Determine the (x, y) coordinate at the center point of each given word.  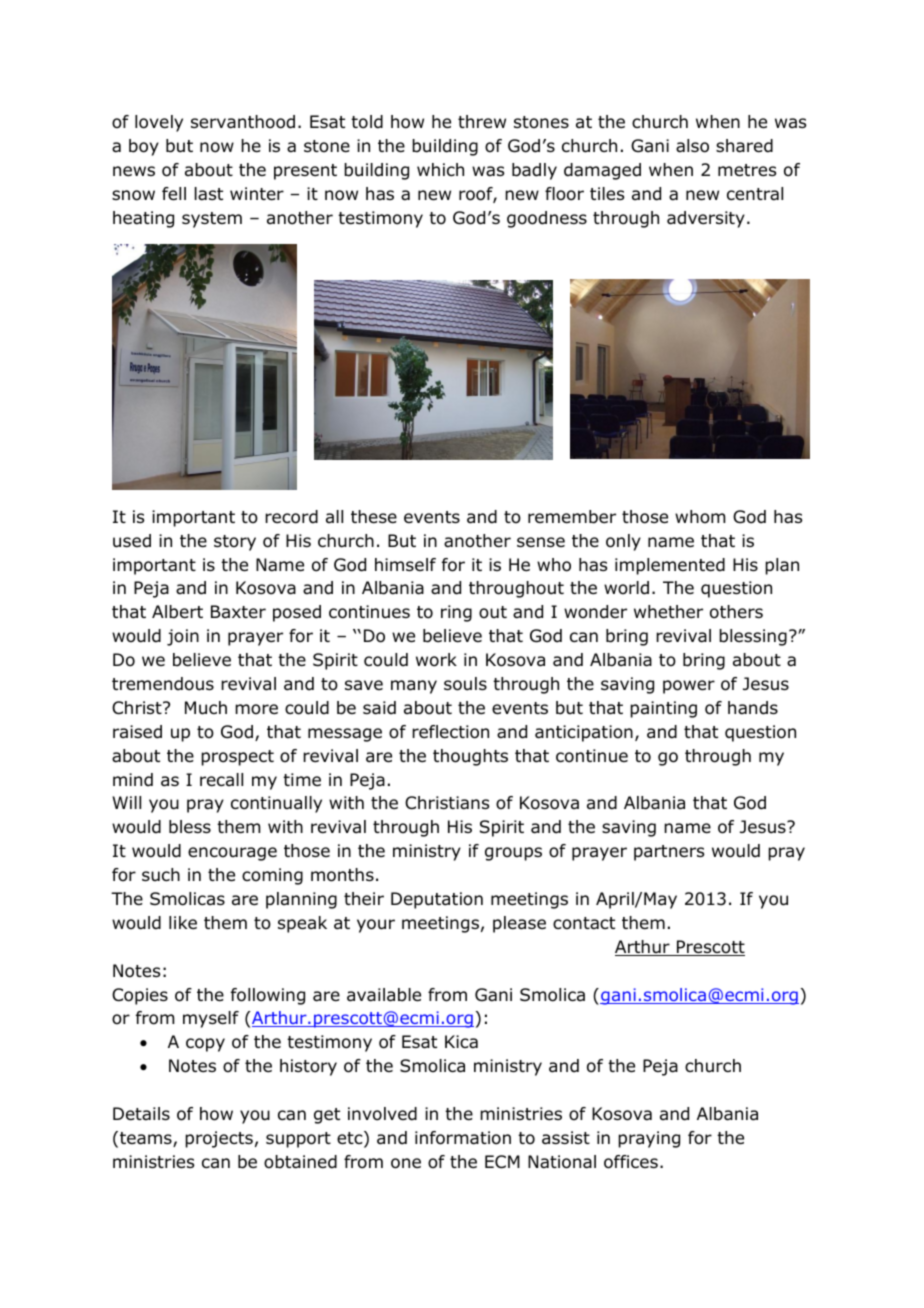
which (440, 169)
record (291, 517)
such (161, 874)
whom (700, 517)
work (436, 660)
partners (669, 853)
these (374, 517)
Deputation (437, 900)
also (692, 146)
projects (219, 1139)
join (183, 637)
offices (631, 1162)
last (209, 194)
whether (668, 612)
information (463, 1138)
